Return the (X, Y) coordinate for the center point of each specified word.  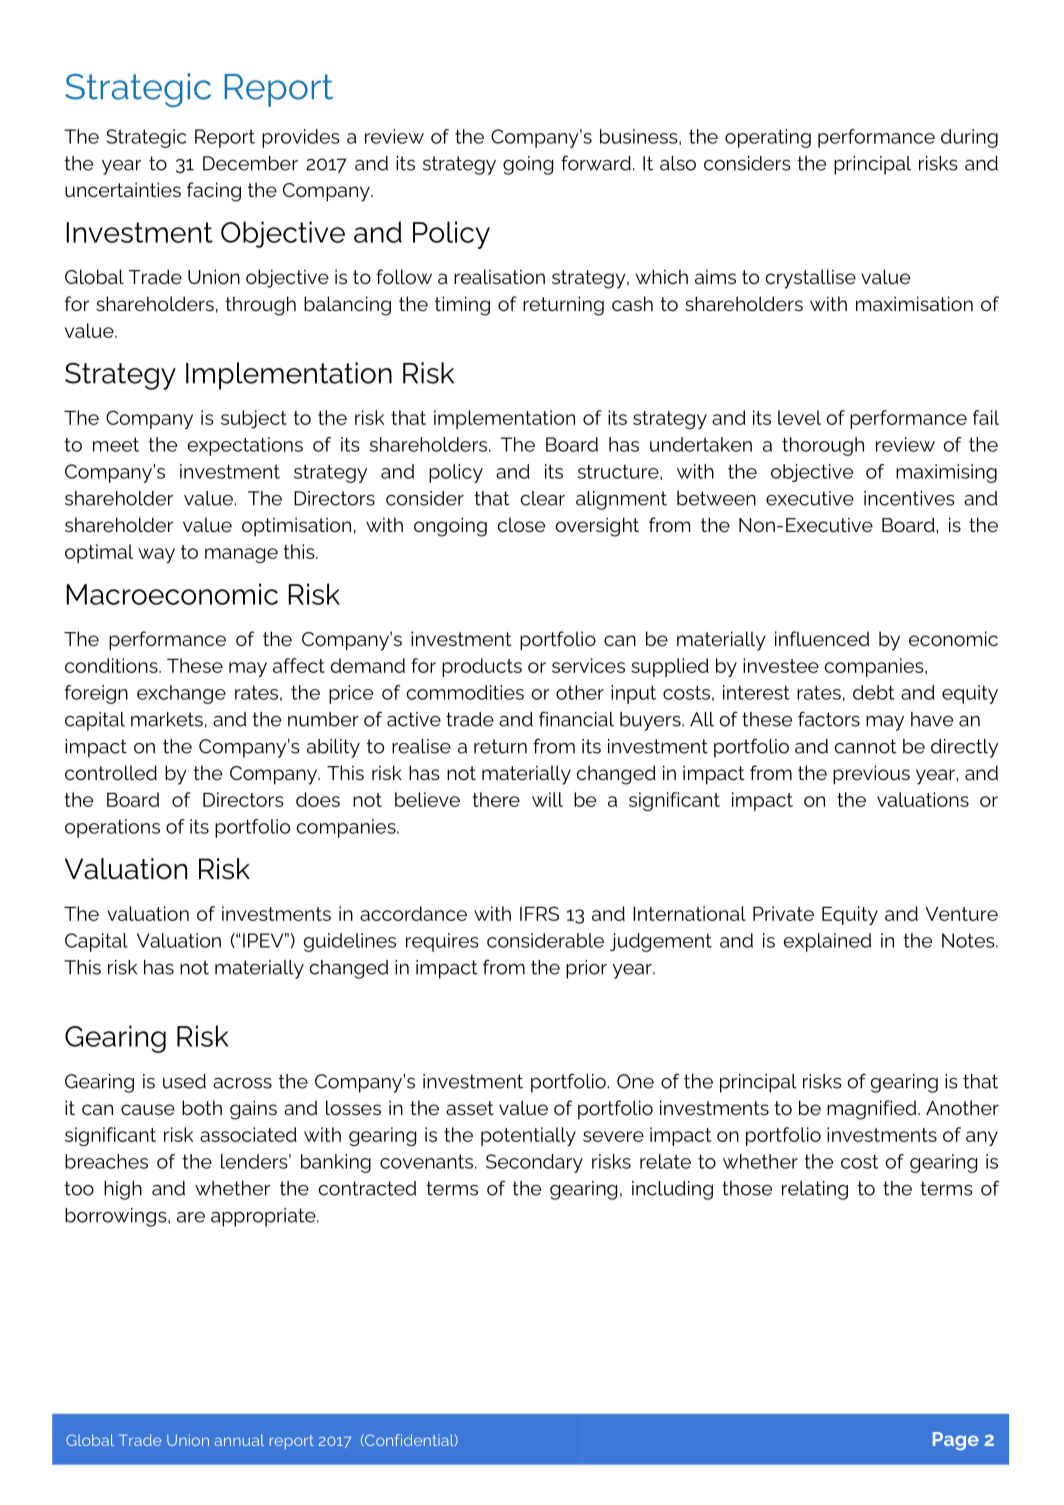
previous (871, 774)
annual (239, 1440)
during (969, 138)
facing (214, 192)
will (547, 799)
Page (956, 1441)
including (672, 1190)
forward (596, 163)
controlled (111, 772)
